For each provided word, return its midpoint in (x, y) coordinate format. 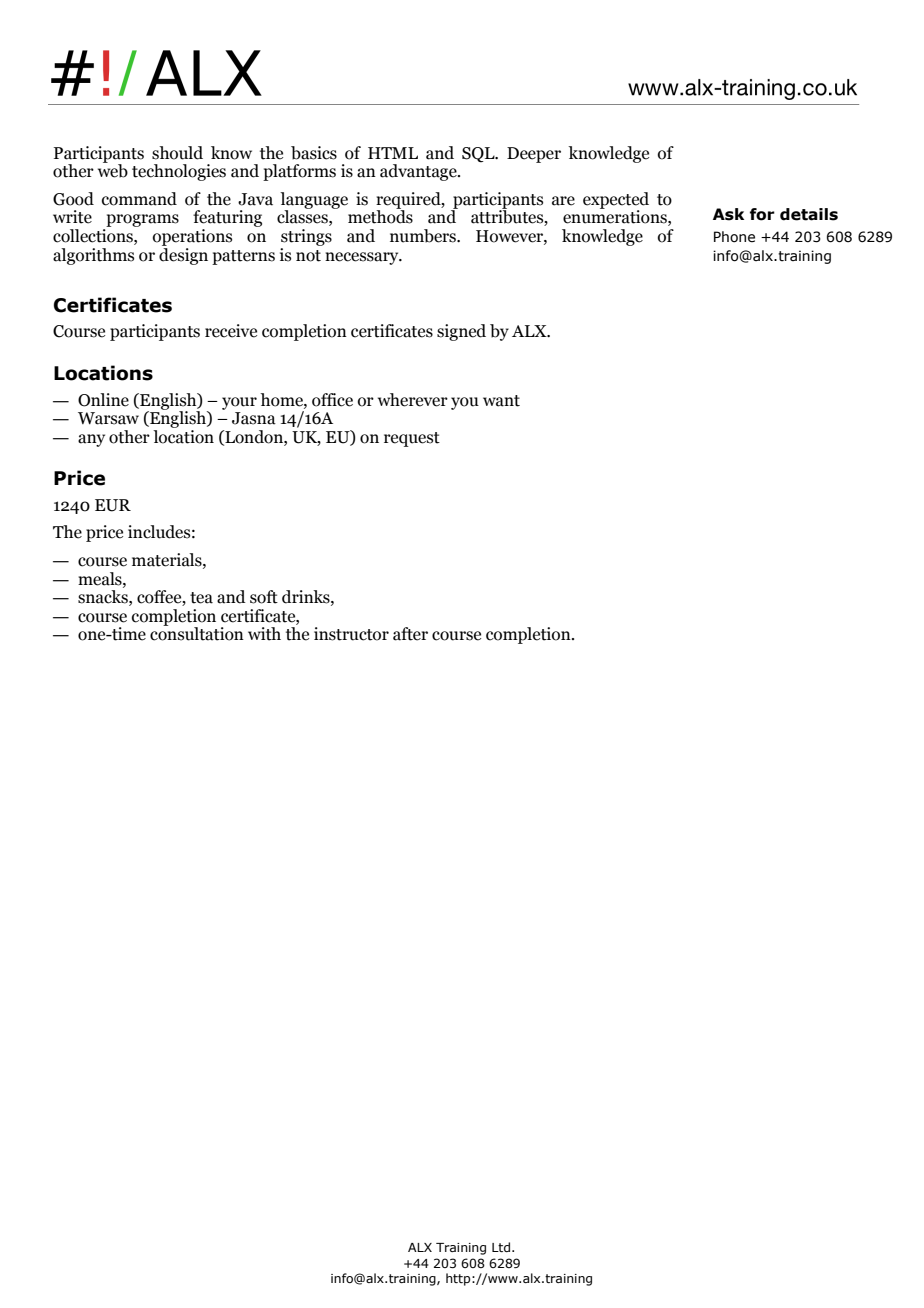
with (264, 634)
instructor (351, 634)
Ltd (501, 1247)
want (501, 401)
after (410, 634)
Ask (728, 214)
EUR (113, 505)
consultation (197, 633)
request (412, 439)
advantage (419, 172)
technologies (179, 172)
